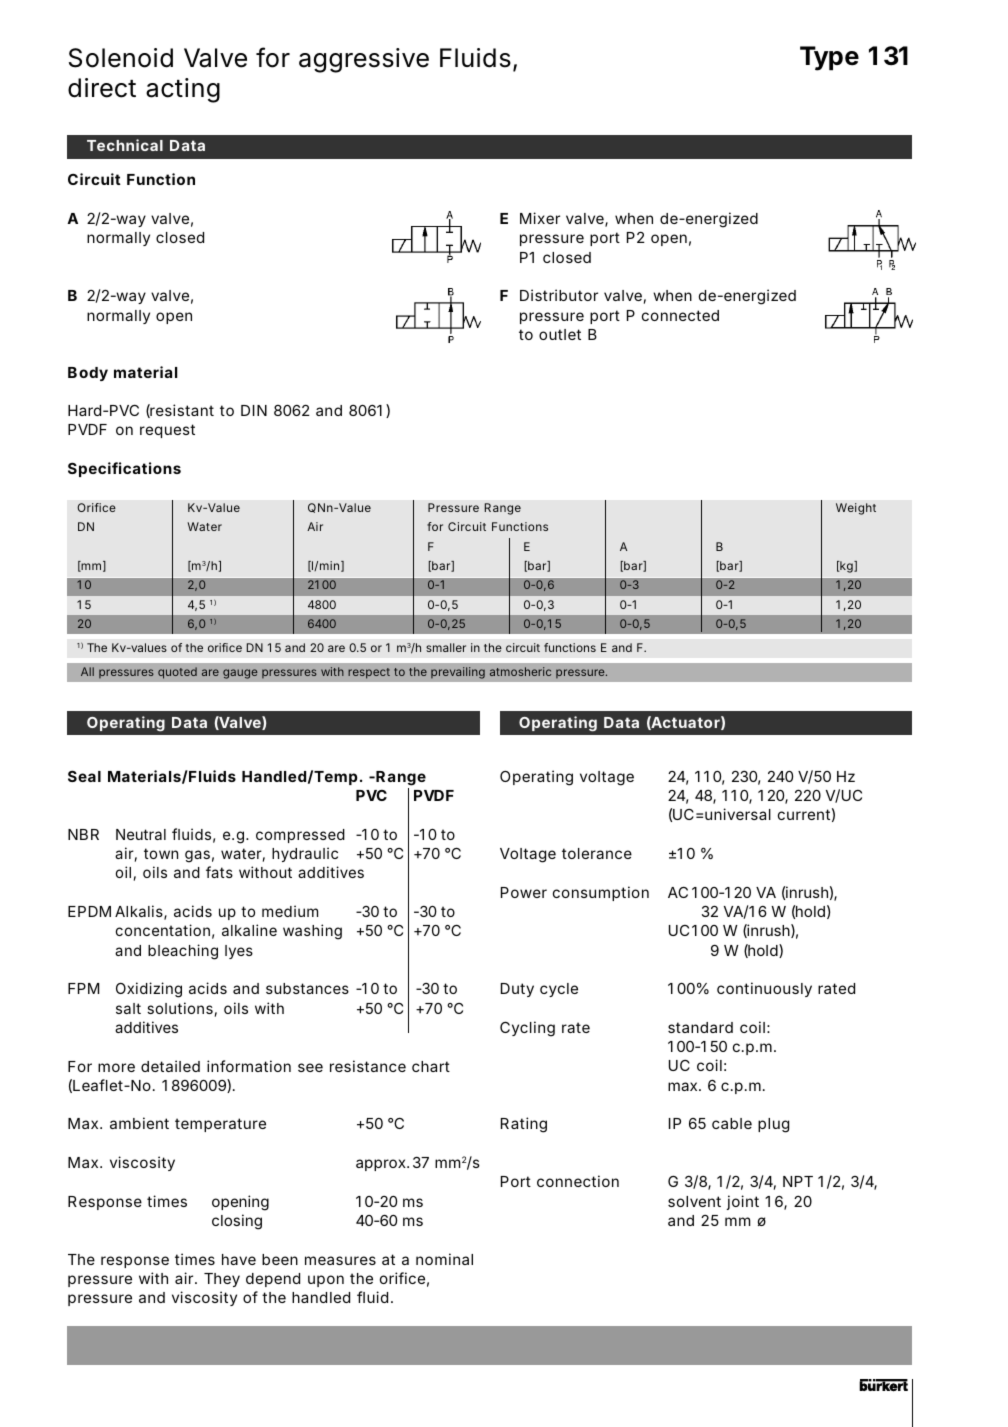 Image resolution: width=1008 pixels, height=1427 pixels. Describe the element at coordinates (458, 673) in the page. I see `prevailing` at that location.
